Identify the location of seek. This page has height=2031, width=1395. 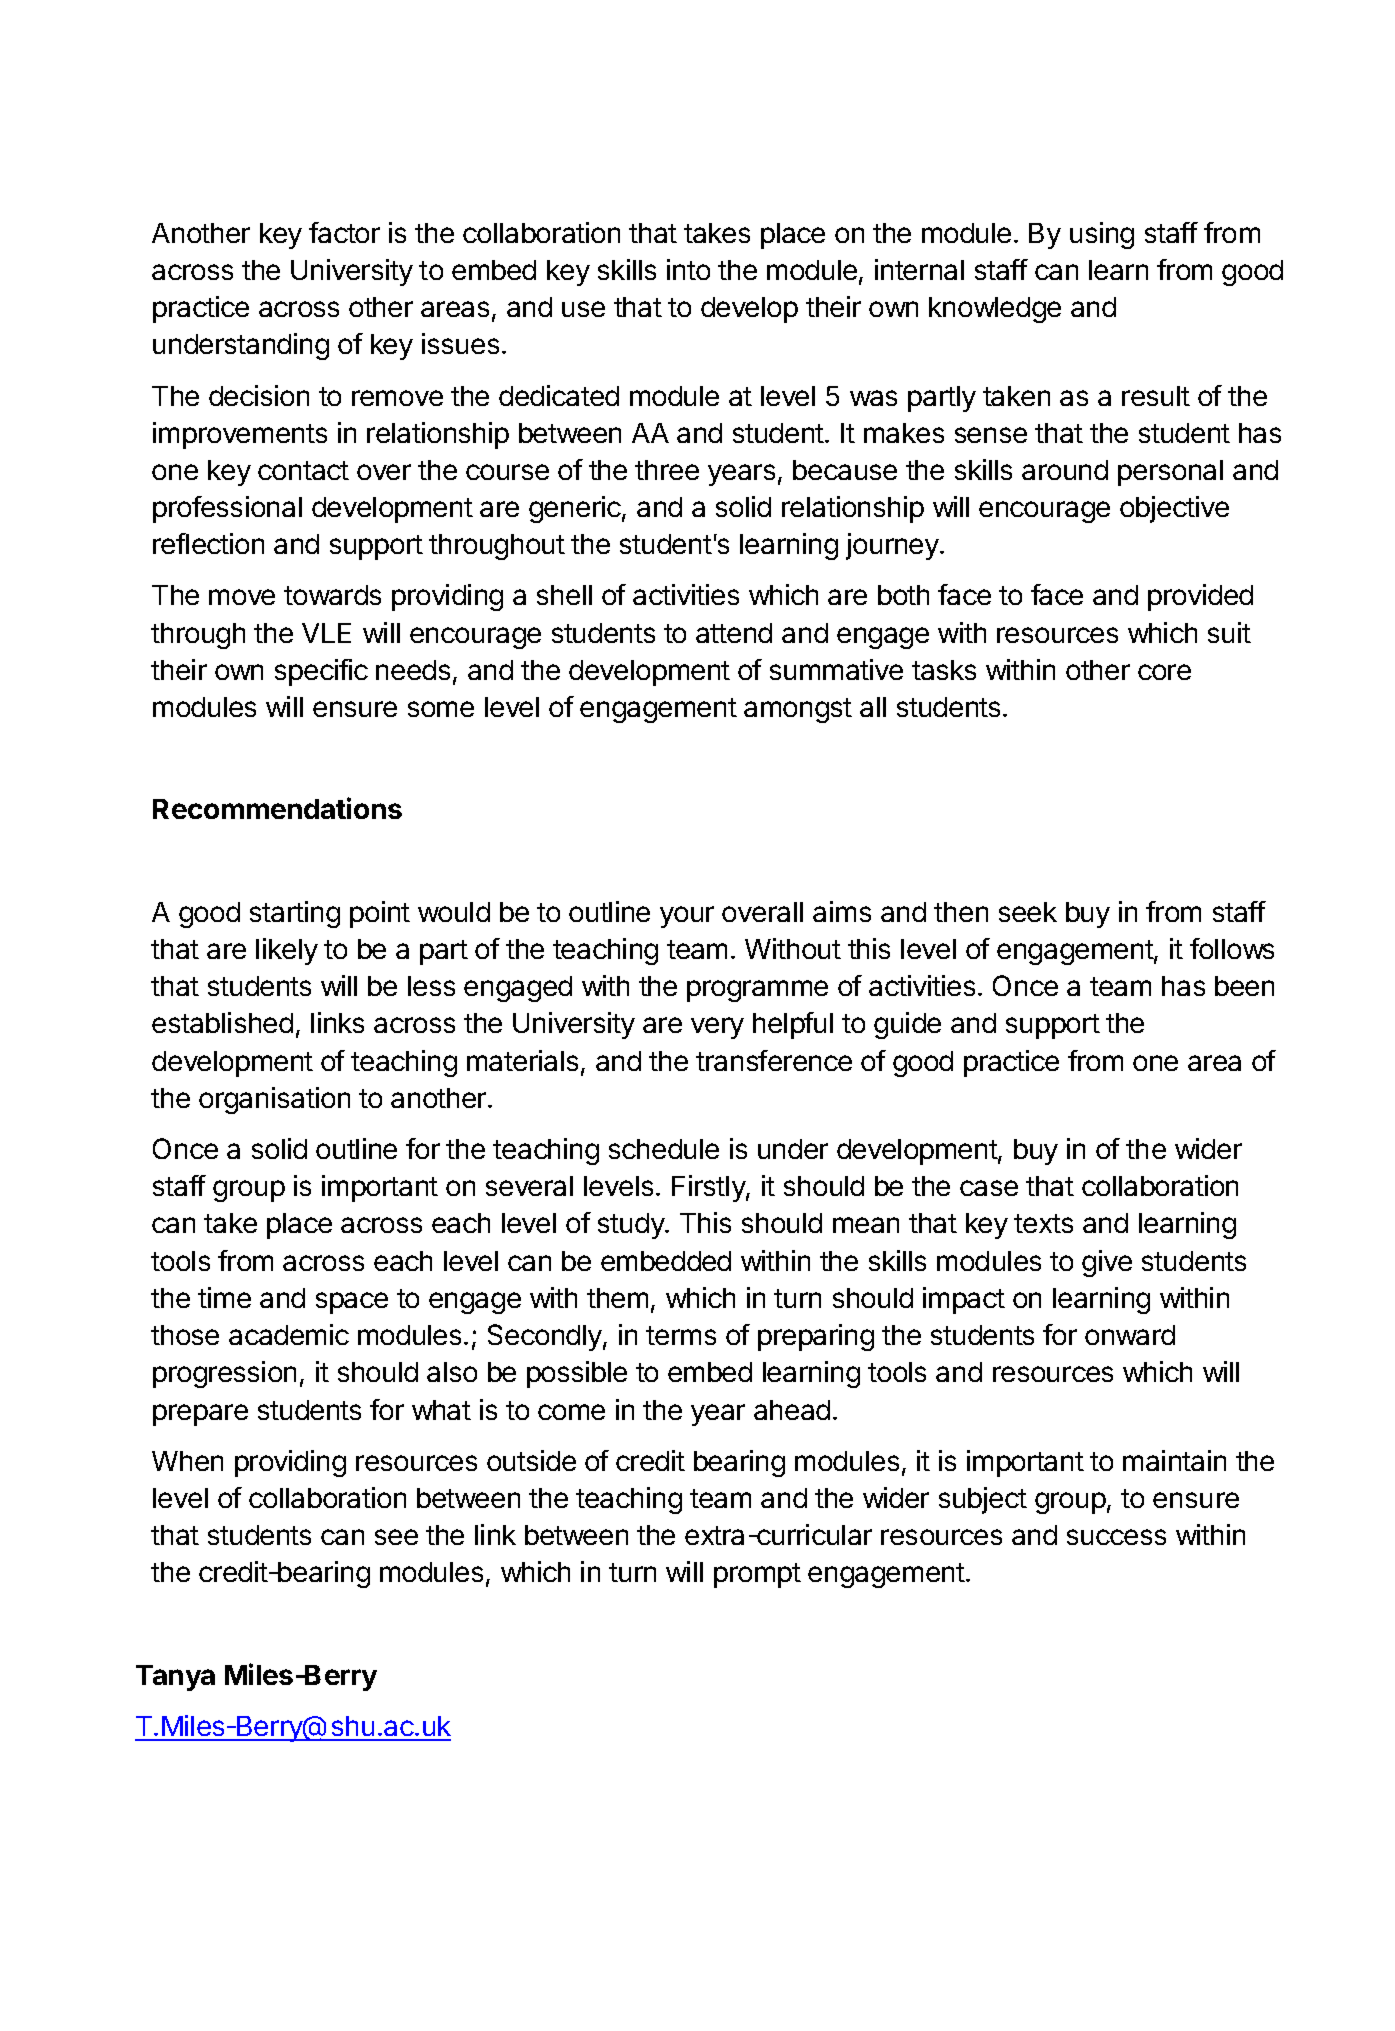
(1028, 912).
